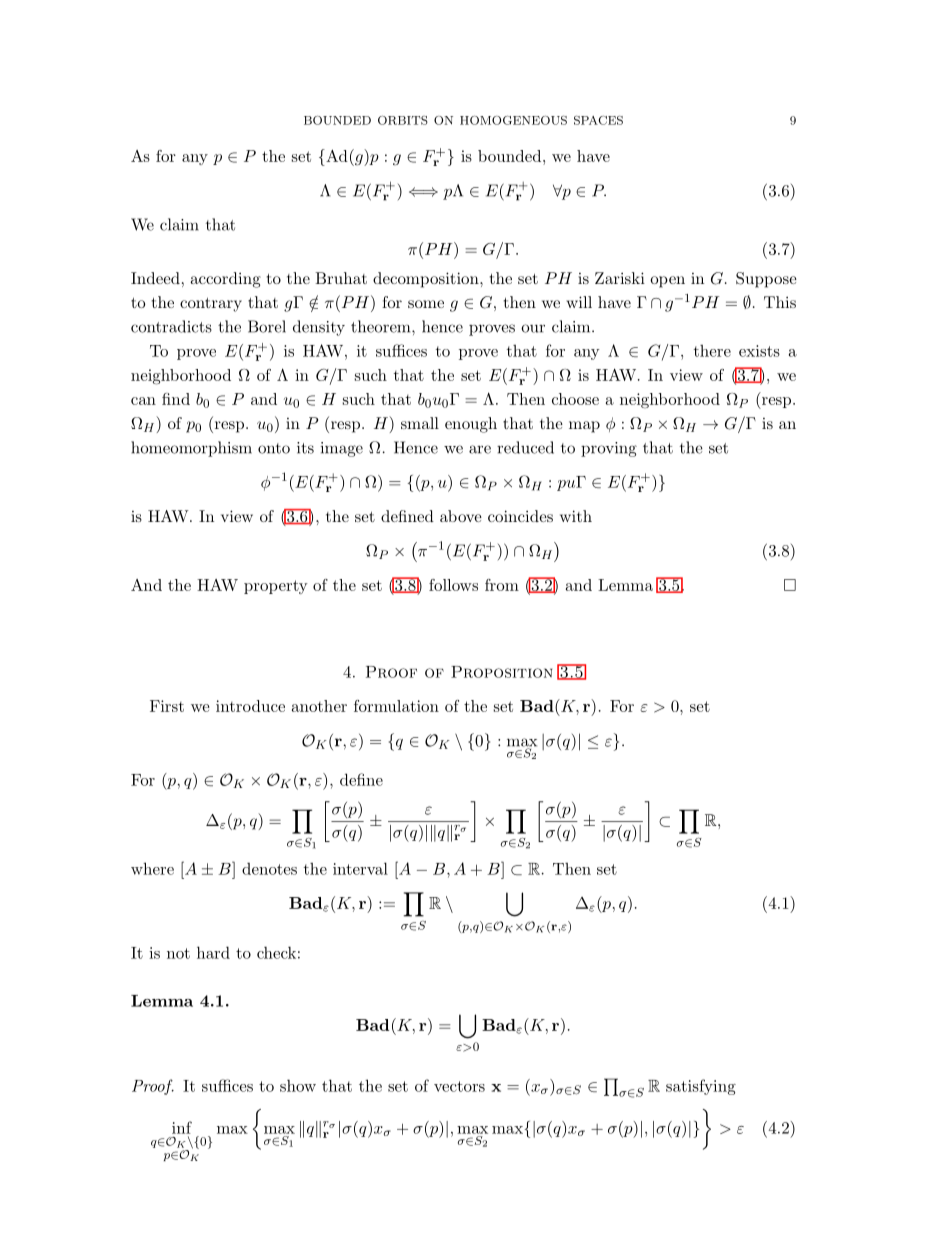 The width and height of the screenshot is (952, 1233). I want to click on denotes, so click(269, 868).
